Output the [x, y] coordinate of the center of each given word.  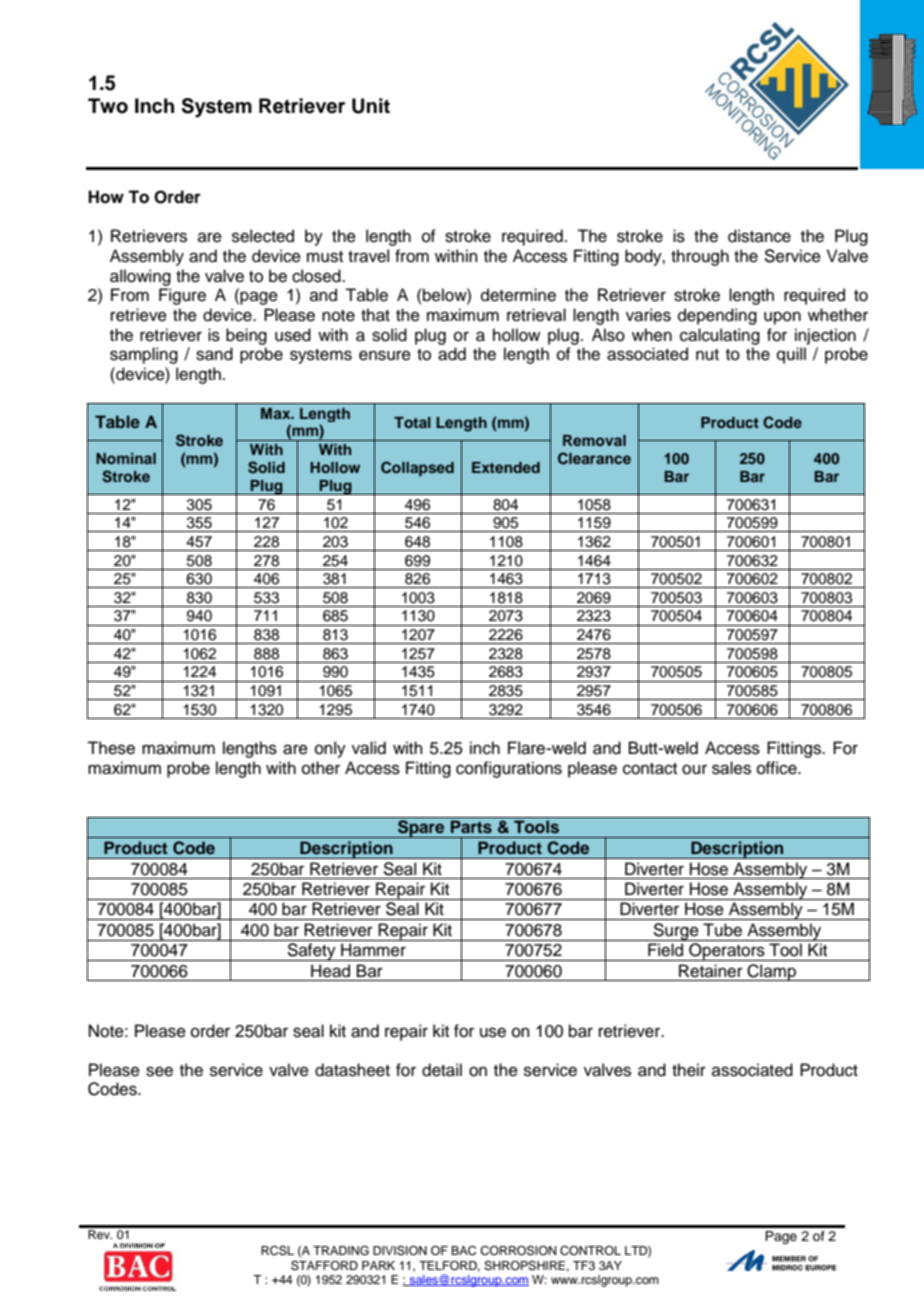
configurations [509, 769]
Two [108, 106]
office [778, 768]
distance [759, 236]
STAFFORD [324, 1266]
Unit [371, 106]
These [111, 748]
